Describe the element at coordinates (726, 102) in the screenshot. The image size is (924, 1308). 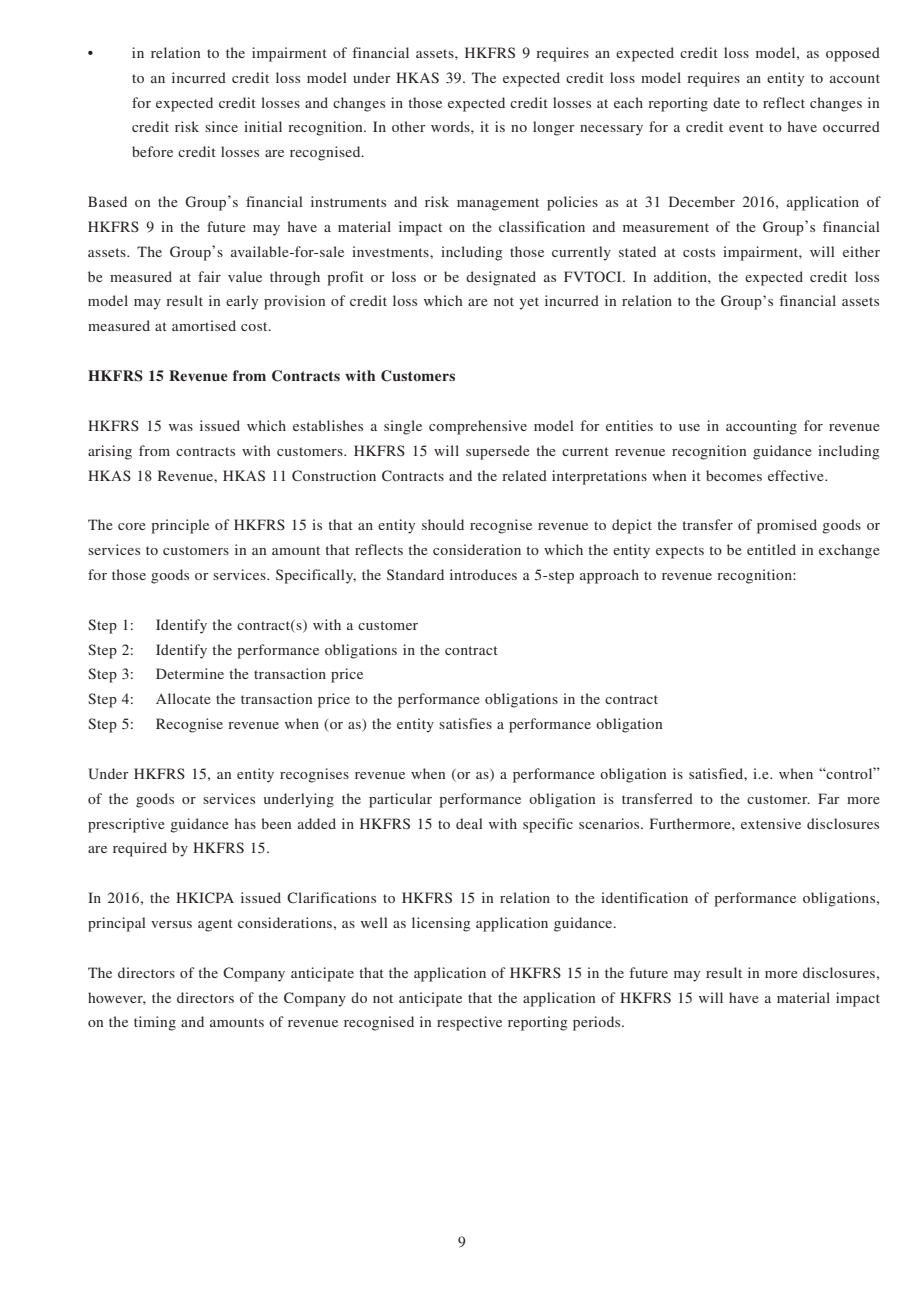
I see `date` at that location.
